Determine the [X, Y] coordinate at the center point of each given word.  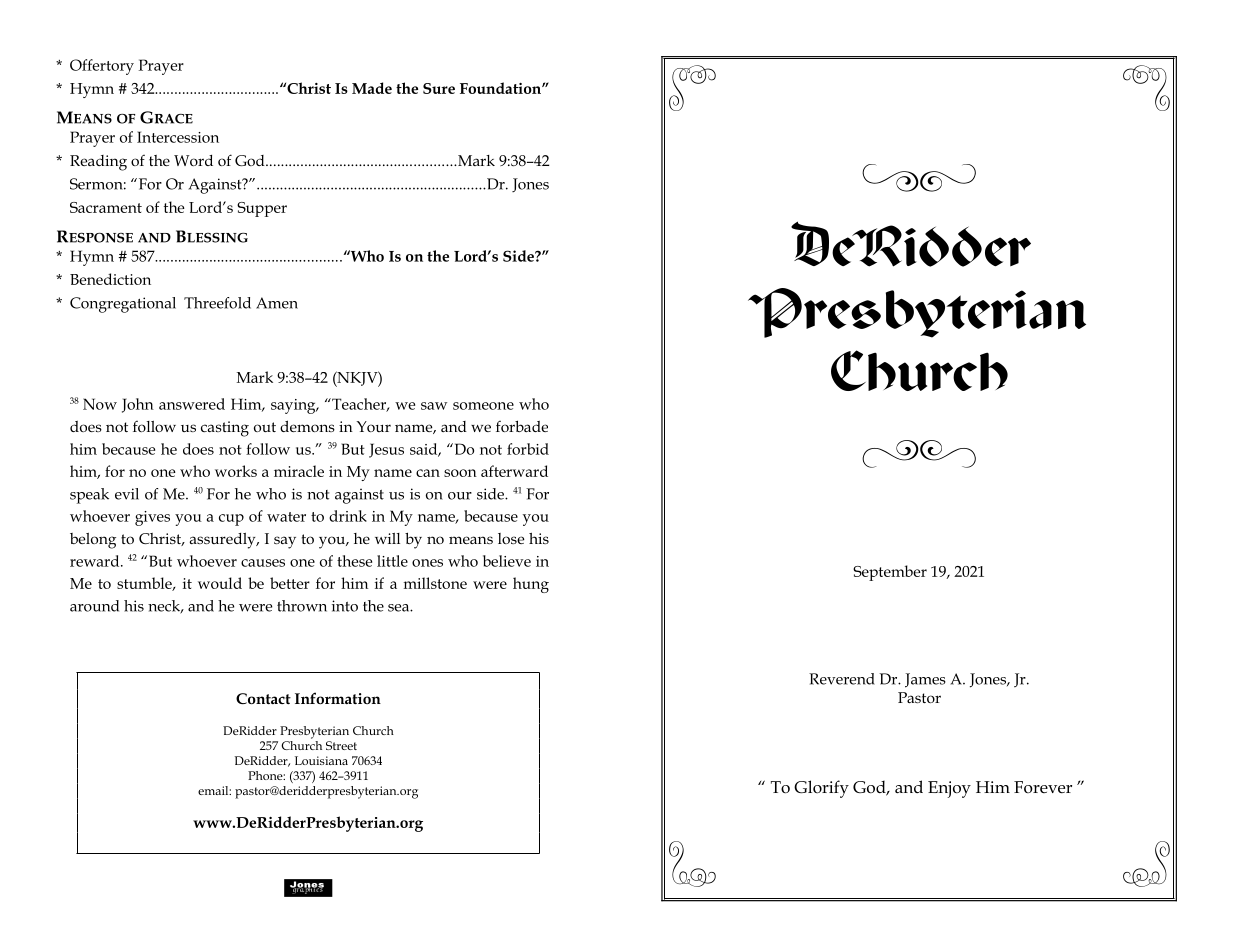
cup [231, 520]
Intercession [178, 137]
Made [372, 88]
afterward [514, 471]
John [138, 405]
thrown [302, 606]
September [890, 573]
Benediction [110, 279]
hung [531, 585]
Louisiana [321, 760]
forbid [528, 449]
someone [483, 406]
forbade [522, 426]
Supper [262, 209]
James [925, 680]
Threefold [217, 303]
